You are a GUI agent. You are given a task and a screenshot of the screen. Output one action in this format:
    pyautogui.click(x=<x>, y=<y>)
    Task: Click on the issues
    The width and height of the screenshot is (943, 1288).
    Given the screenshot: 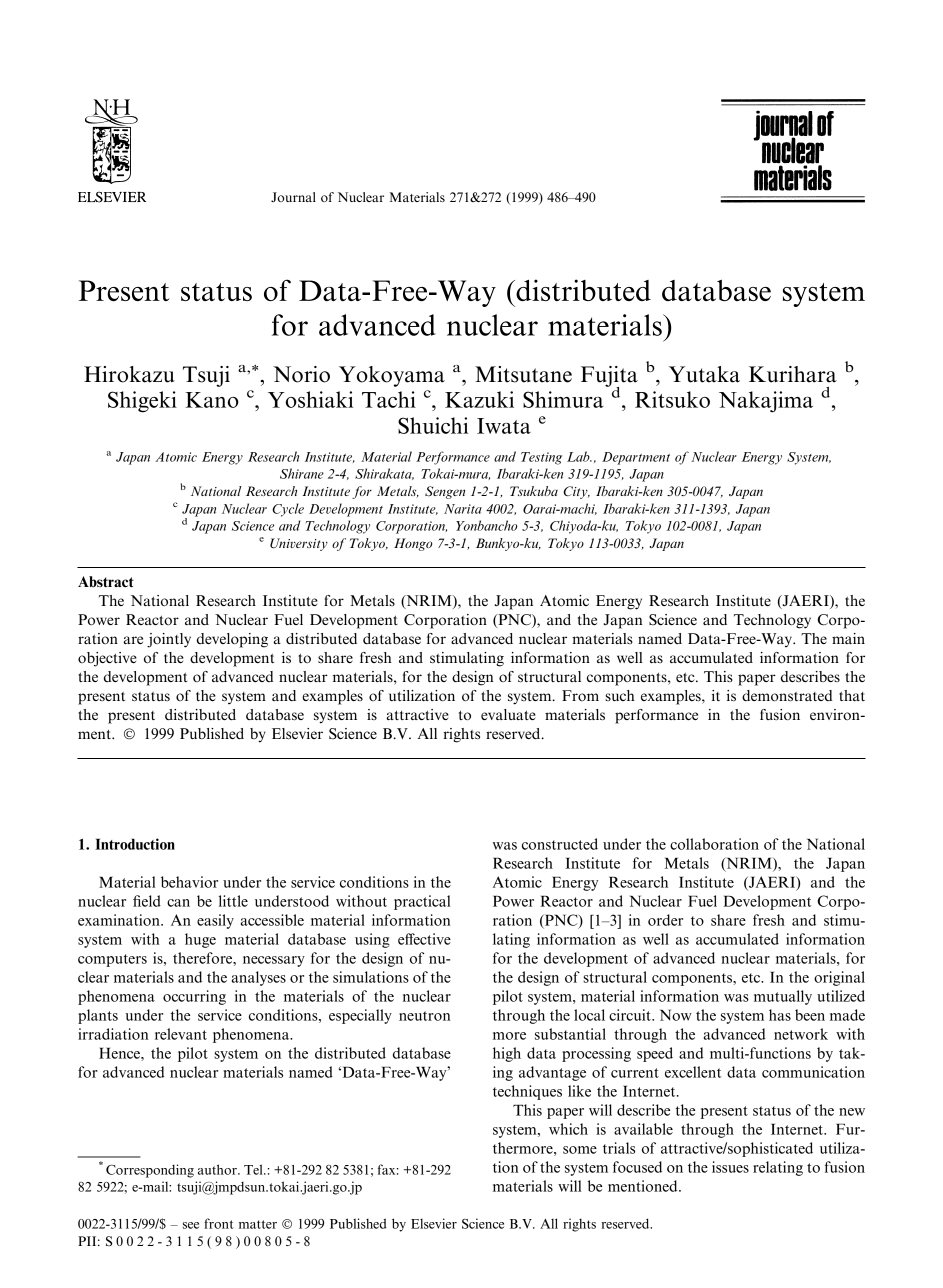 What is the action you would take?
    pyautogui.click(x=730, y=1167)
